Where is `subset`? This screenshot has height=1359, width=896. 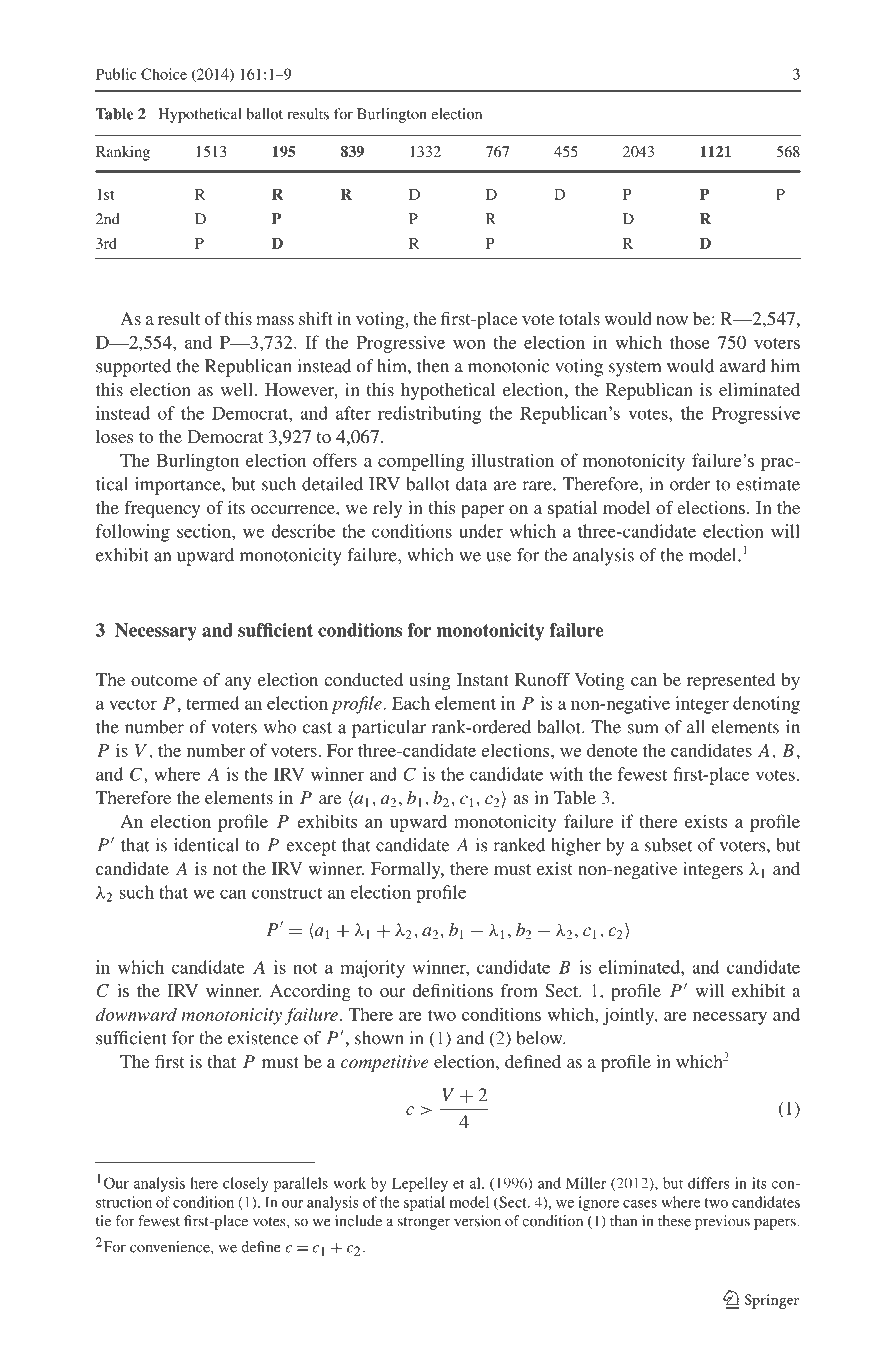 subset is located at coordinates (668, 845).
